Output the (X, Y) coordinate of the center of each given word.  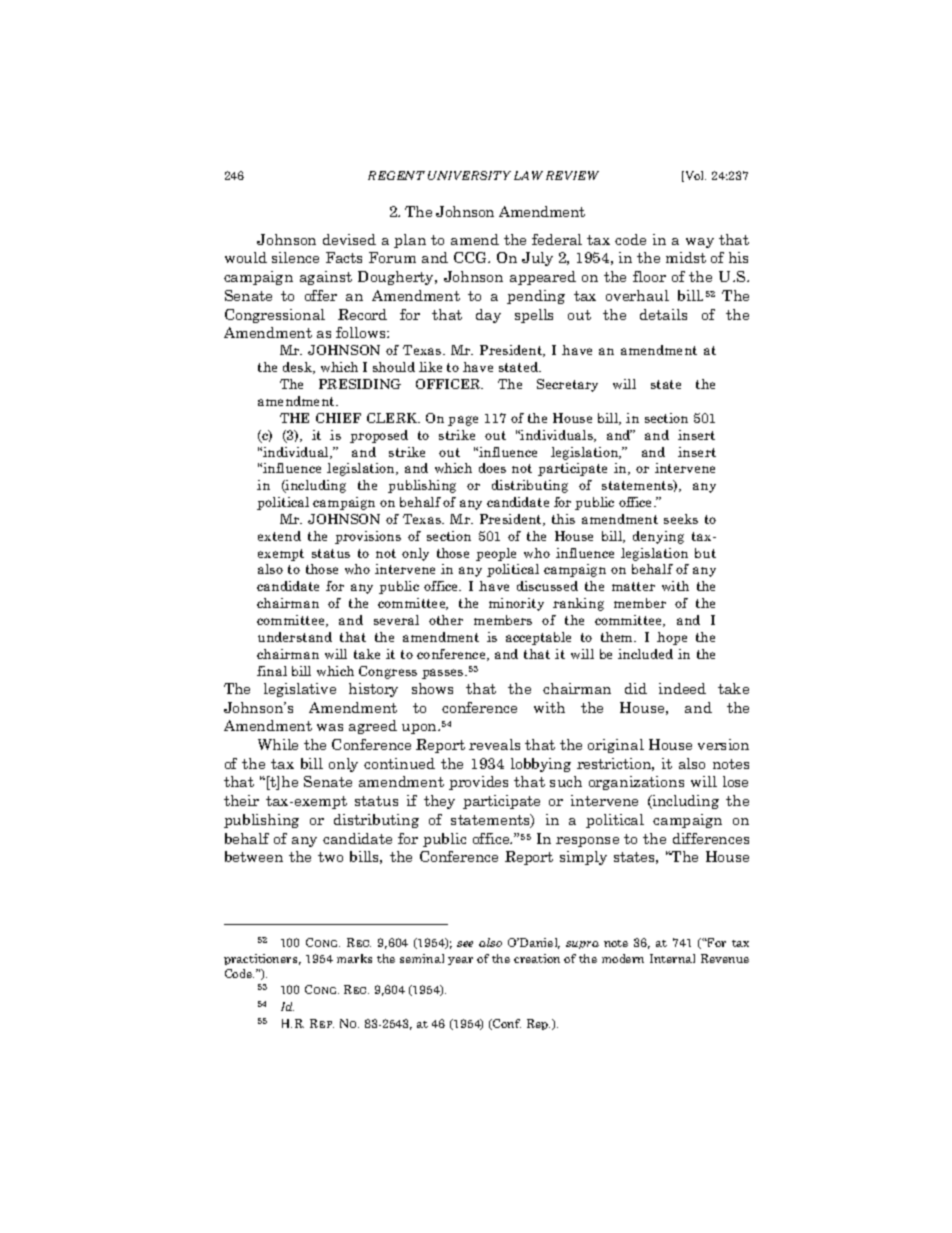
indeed (682, 688)
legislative (300, 690)
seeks (681, 519)
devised (349, 239)
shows (432, 688)
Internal (672, 958)
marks (354, 958)
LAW (528, 175)
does (492, 468)
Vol (694, 176)
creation (537, 958)
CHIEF (338, 418)
